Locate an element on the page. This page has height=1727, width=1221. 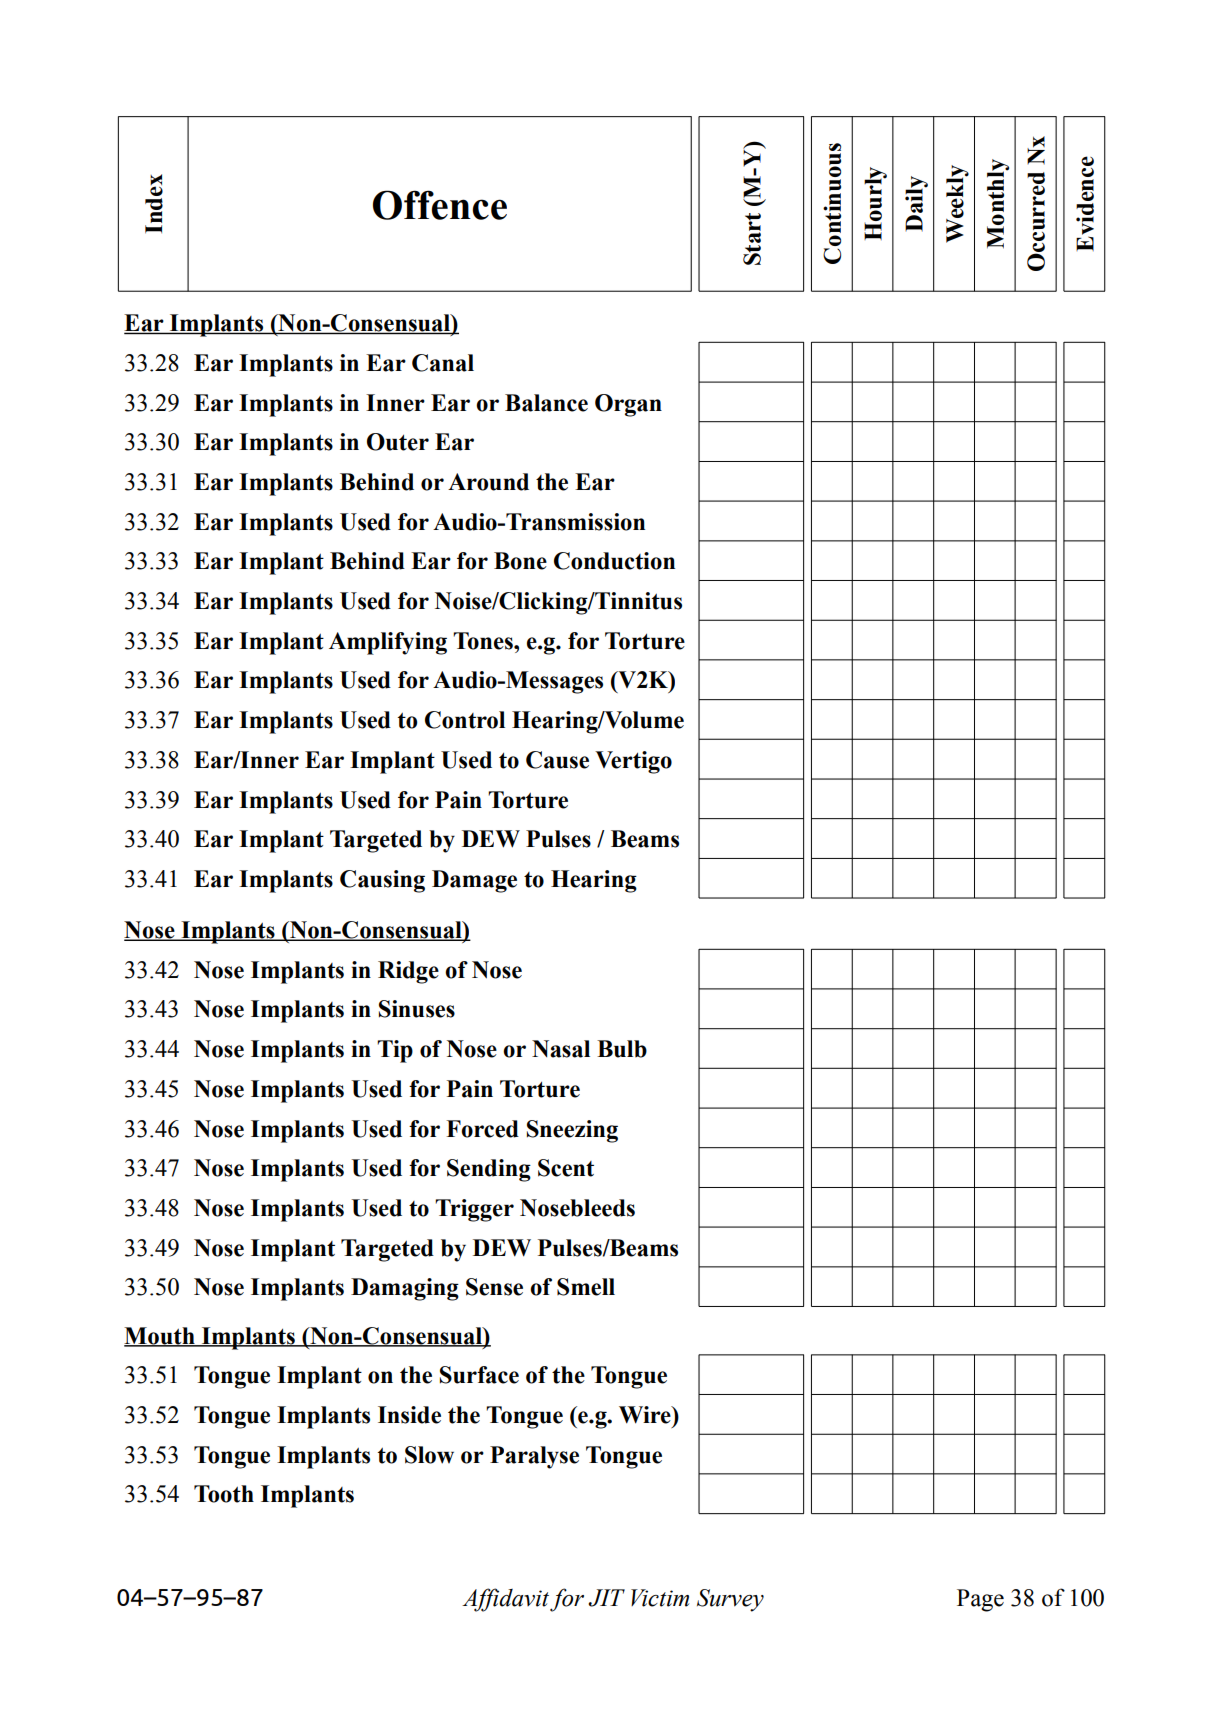
Bulb is located at coordinates (622, 1049).
